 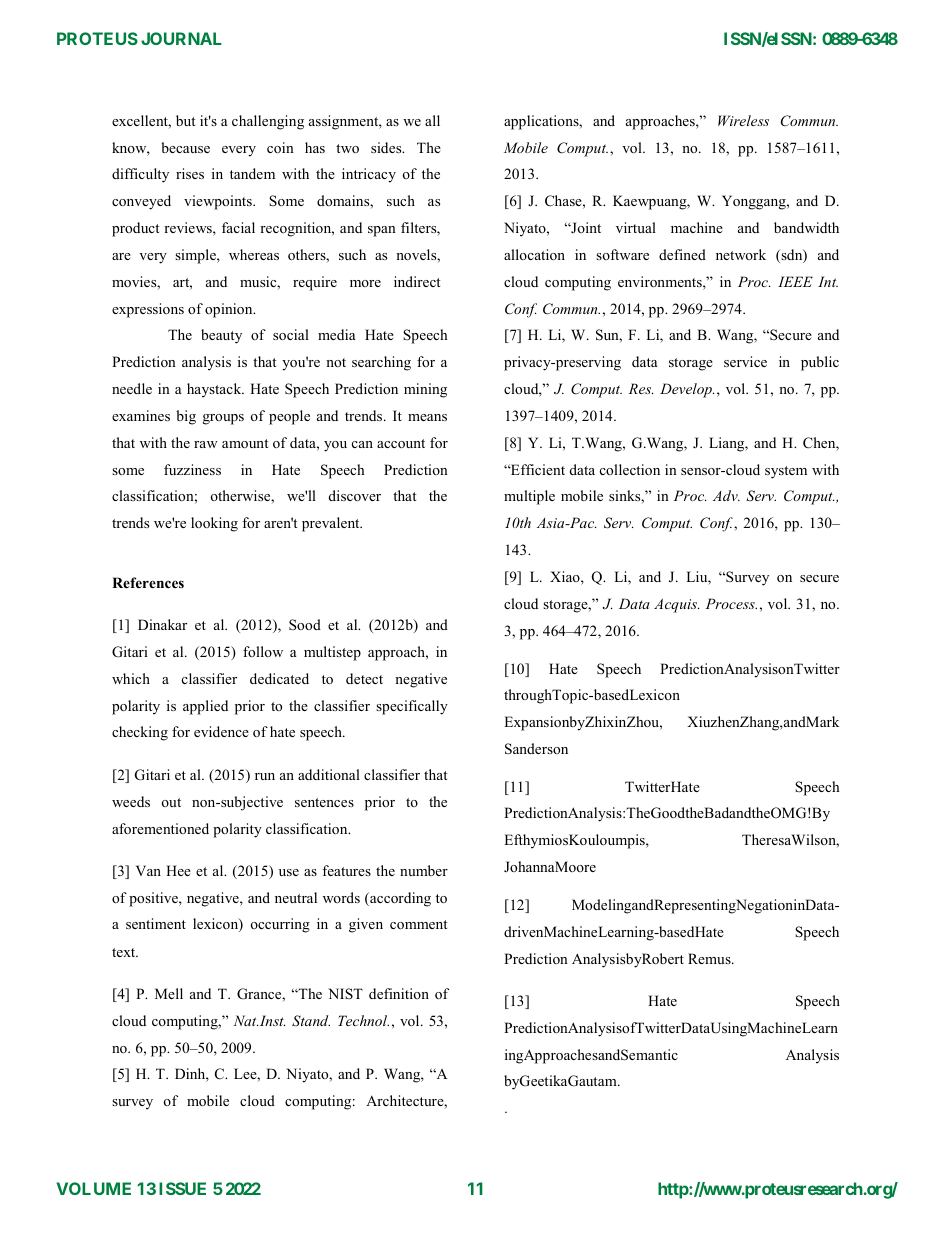 I want to click on mining, so click(x=425, y=390).
